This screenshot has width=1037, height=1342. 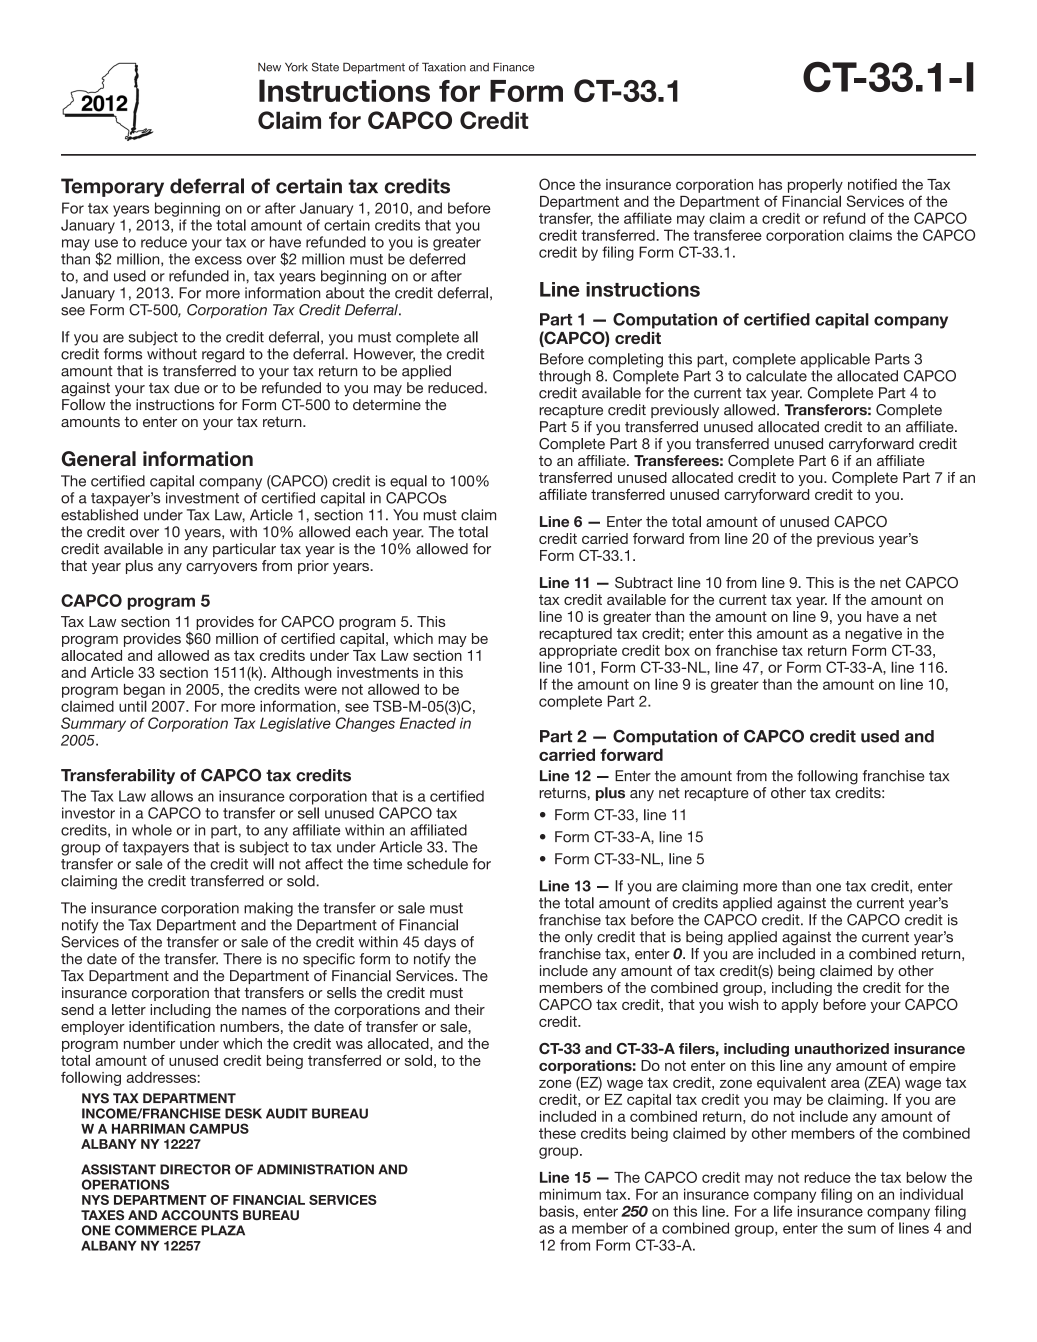 What do you see at coordinates (98, 459) in the screenshot?
I see `General` at bounding box center [98, 459].
